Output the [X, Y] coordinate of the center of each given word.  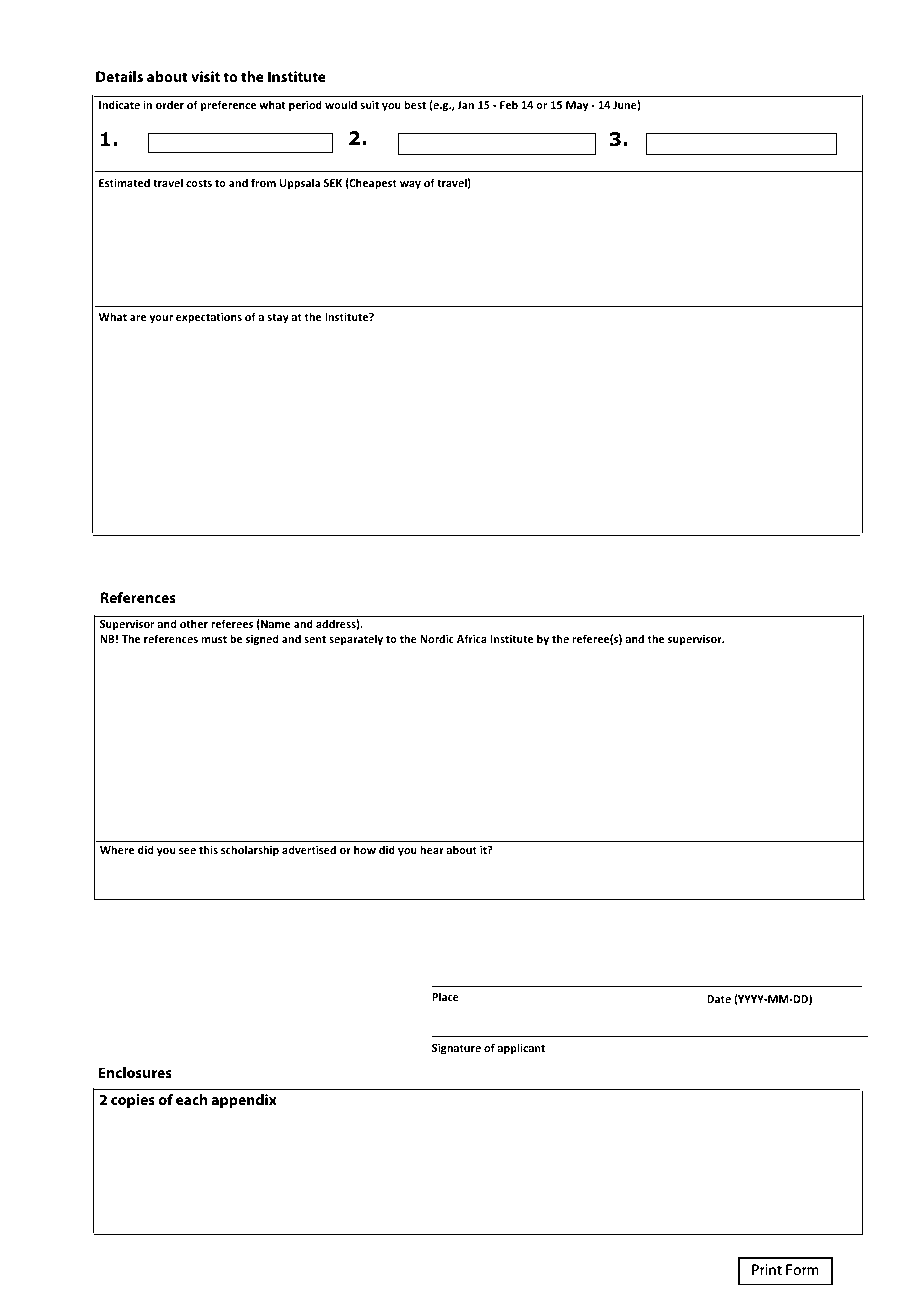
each [191, 1099]
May [577, 106]
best [415, 104]
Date [719, 999]
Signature [456, 1049]
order [170, 104]
